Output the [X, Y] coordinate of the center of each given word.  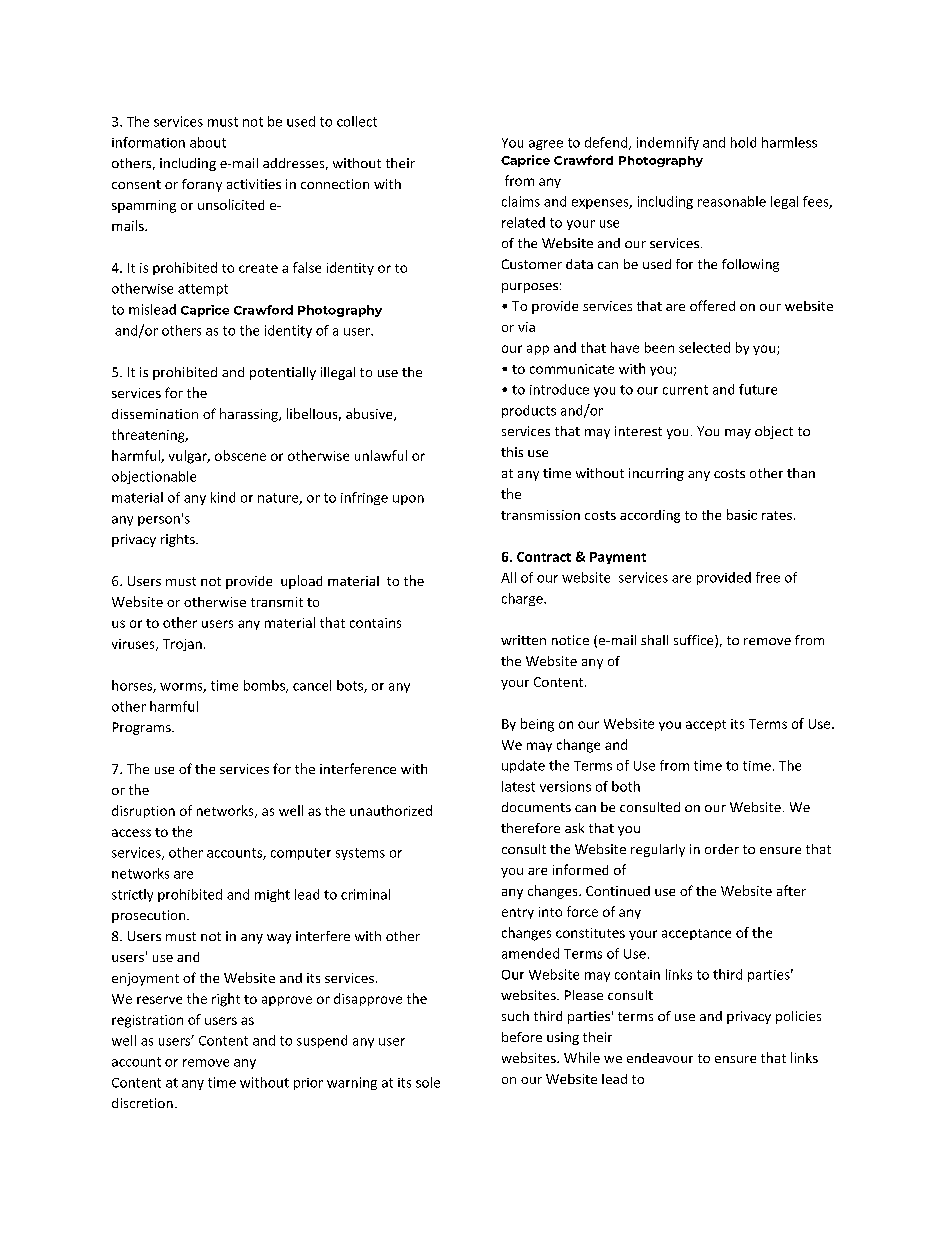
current [685, 390]
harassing [250, 415]
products [529, 411]
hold [743, 142]
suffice [695, 641]
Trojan [182, 645]
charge [523, 599]
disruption [143, 811]
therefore [530, 828]
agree [546, 145]
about [208, 142]
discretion [142, 1103]
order [722, 849]
